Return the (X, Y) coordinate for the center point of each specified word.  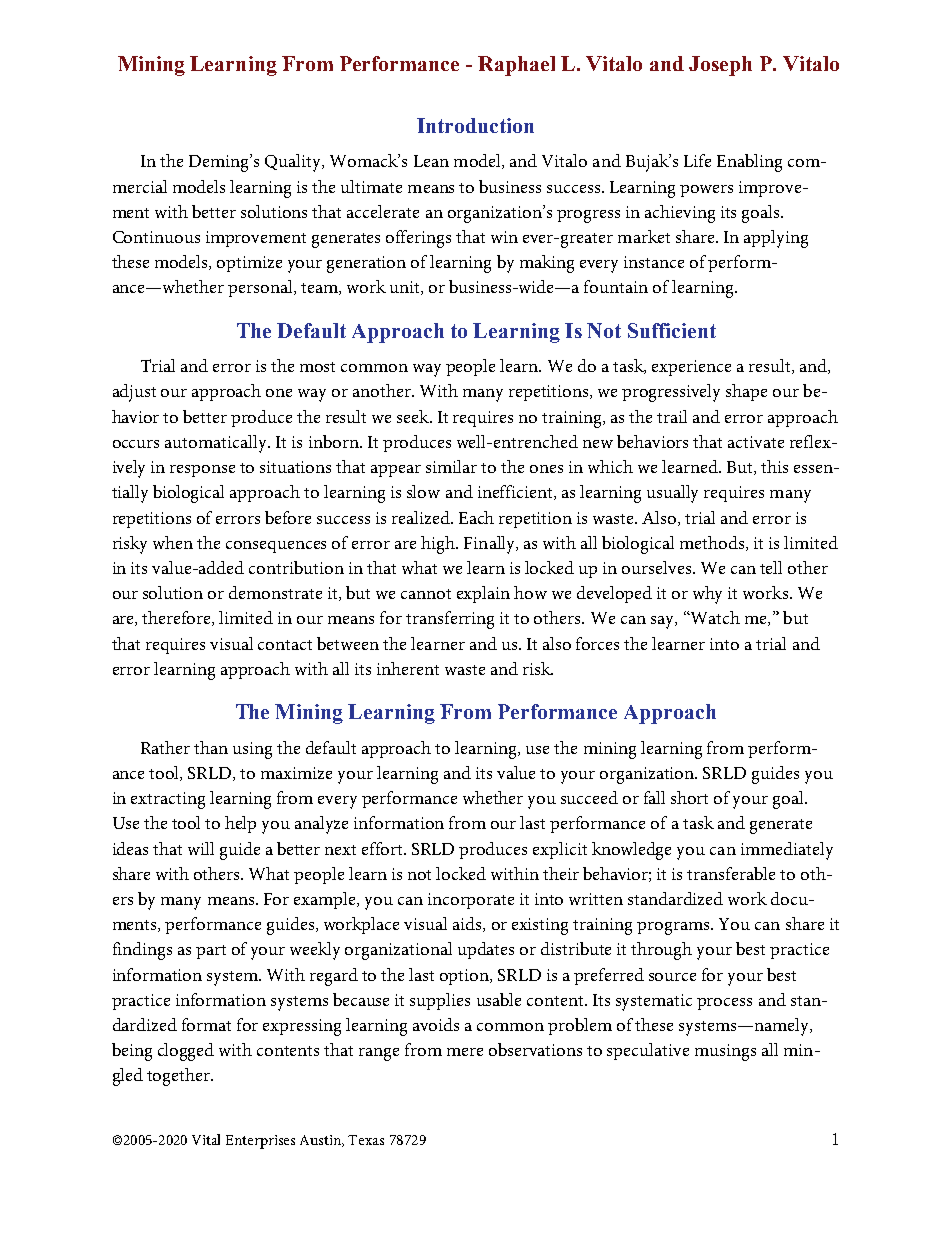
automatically (217, 444)
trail (672, 416)
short (689, 797)
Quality (294, 163)
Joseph (720, 66)
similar (451, 466)
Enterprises (260, 1142)
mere (465, 1052)
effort (384, 848)
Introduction (475, 125)
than (211, 747)
